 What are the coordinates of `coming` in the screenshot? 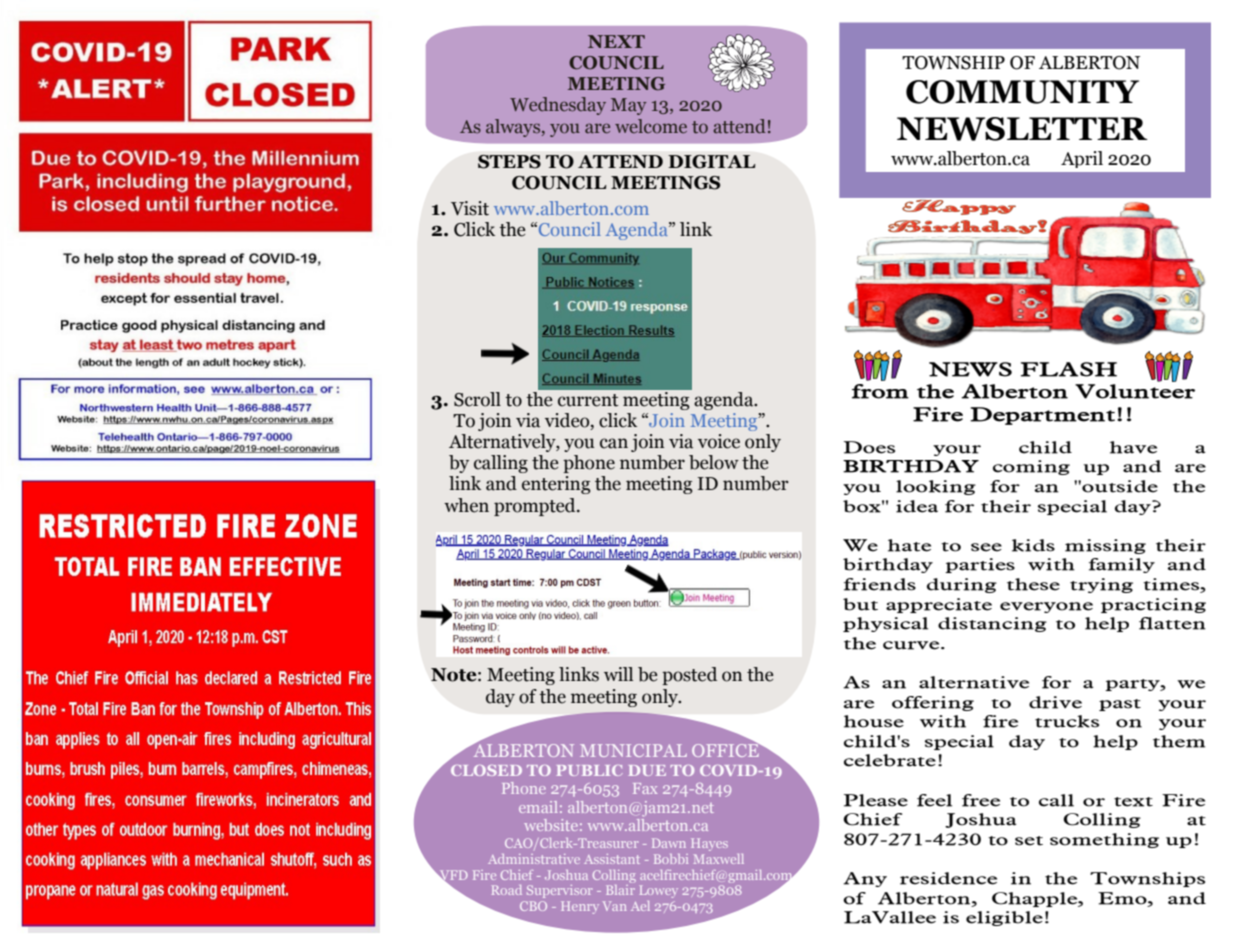 It's located at (1031, 467).
